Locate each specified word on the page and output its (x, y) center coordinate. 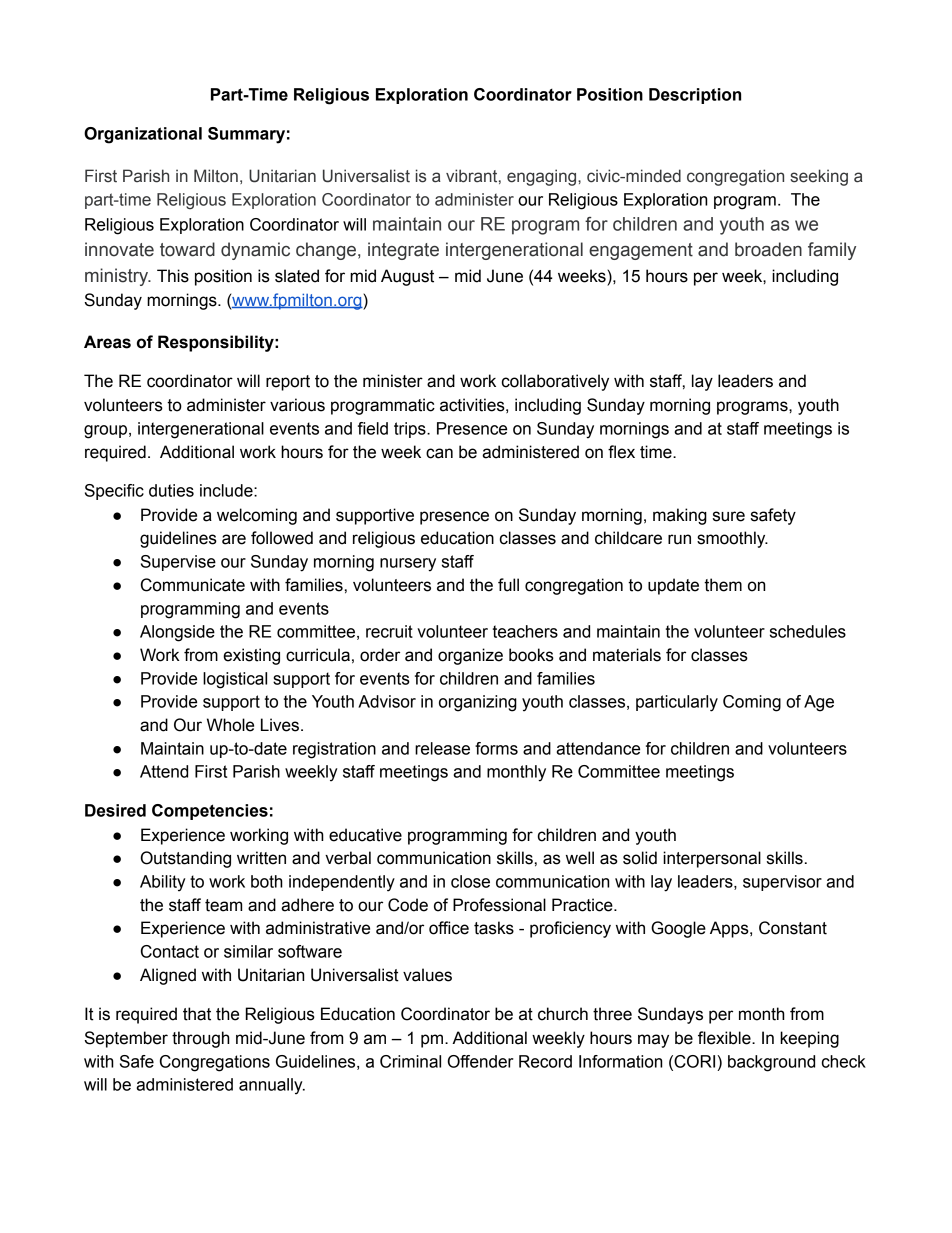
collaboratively (555, 382)
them (723, 585)
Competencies (210, 812)
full (508, 585)
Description (695, 96)
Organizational (143, 135)
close (470, 881)
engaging (543, 177)
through (201, 1039)
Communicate (193, 585)
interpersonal (712, 859)
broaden (768, 249)
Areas (107, 342)
